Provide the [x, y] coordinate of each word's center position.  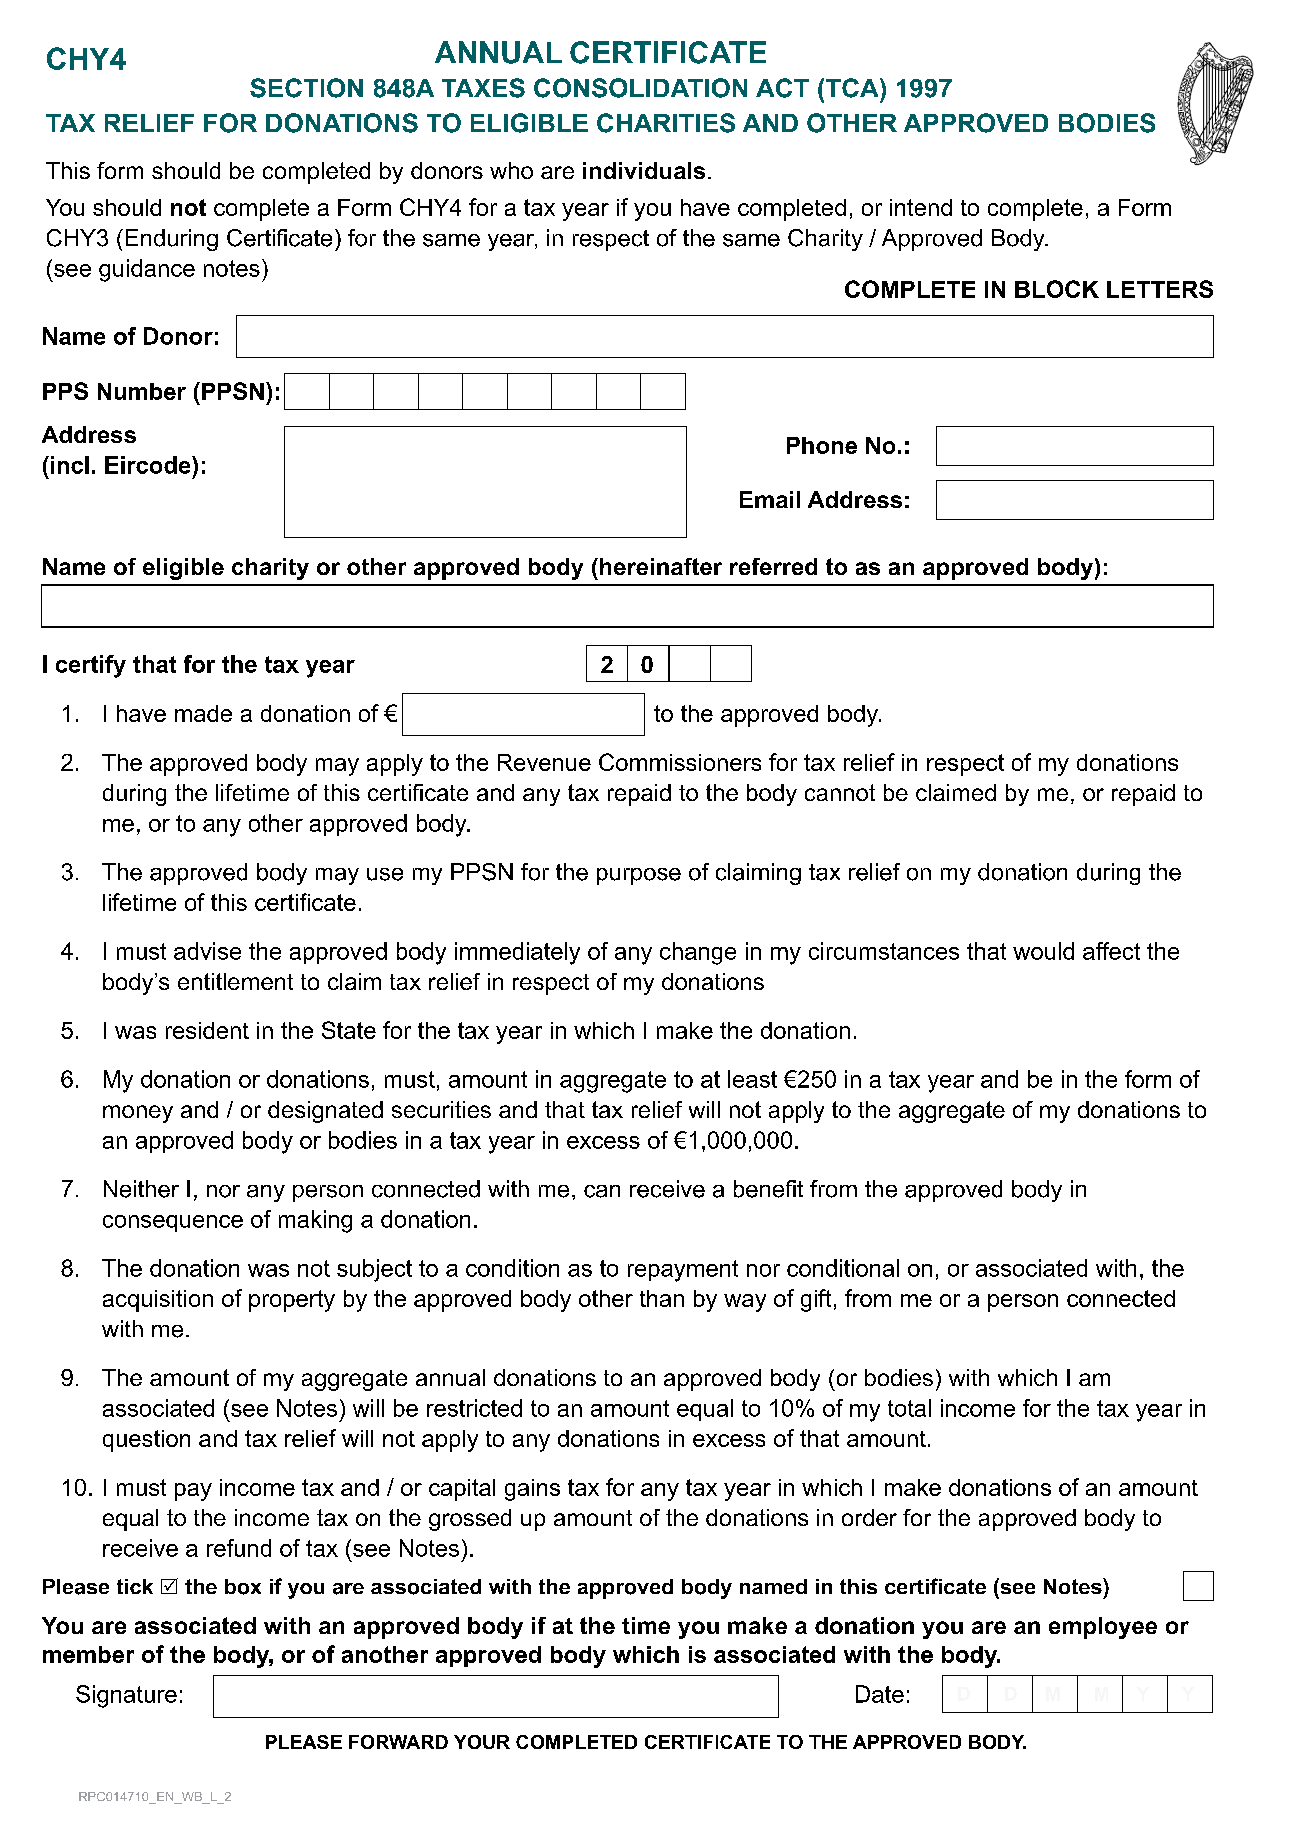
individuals [644, 170]
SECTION [306, 88]
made [203, 713]
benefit [768, 1189]
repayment [683, 1271]
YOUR [482, 1742]
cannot [840, 792]
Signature [126, 1696]
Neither [141, 1189]
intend [921, 207]
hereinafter [661, 566]
